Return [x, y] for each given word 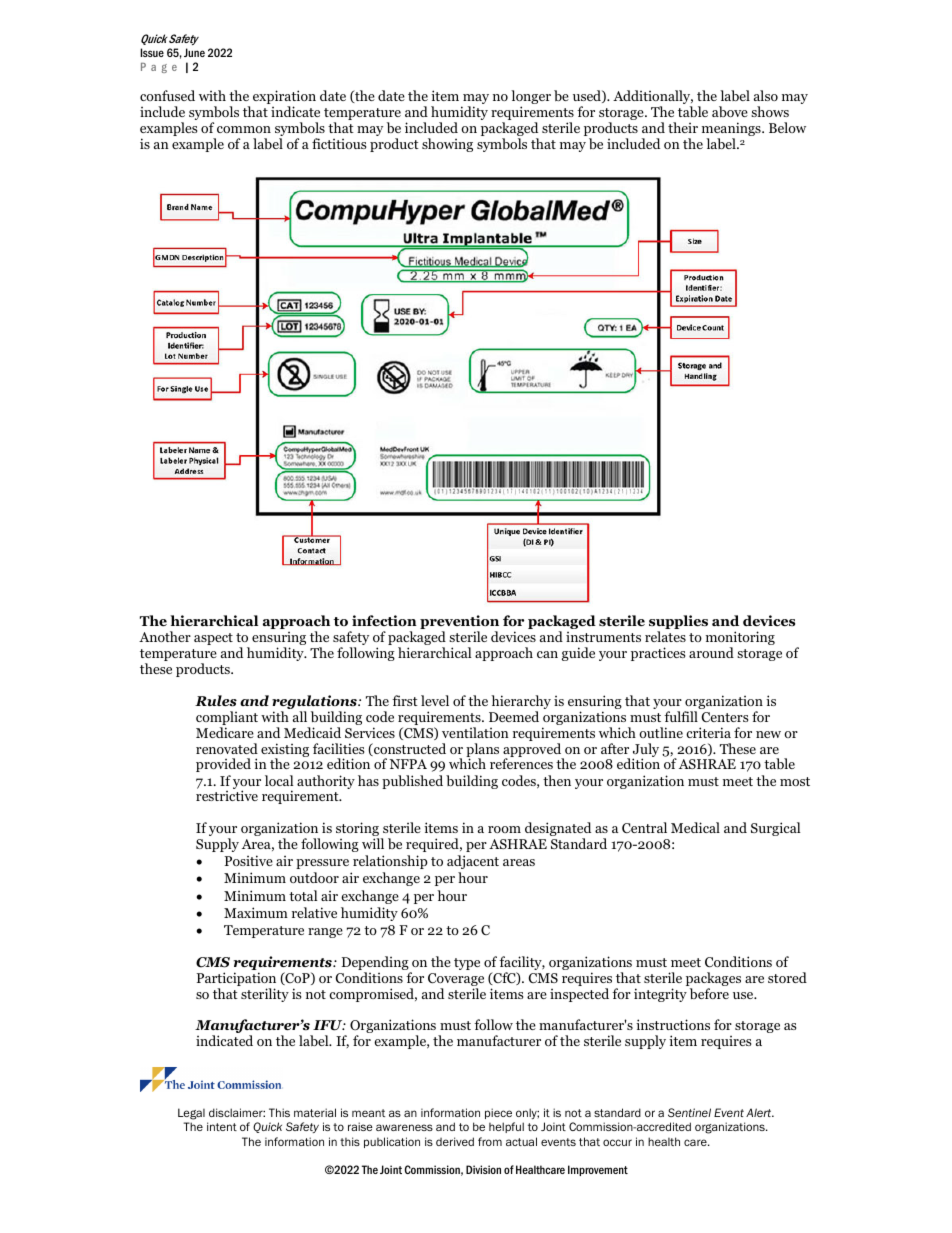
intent [222, 1126]
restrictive [227, 795]
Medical [695, 827]
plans [482, 751]
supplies [678, 623]
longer [531, 98]
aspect [213, 639]
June [194, 52]
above [730, 111]
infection [384, 621]
